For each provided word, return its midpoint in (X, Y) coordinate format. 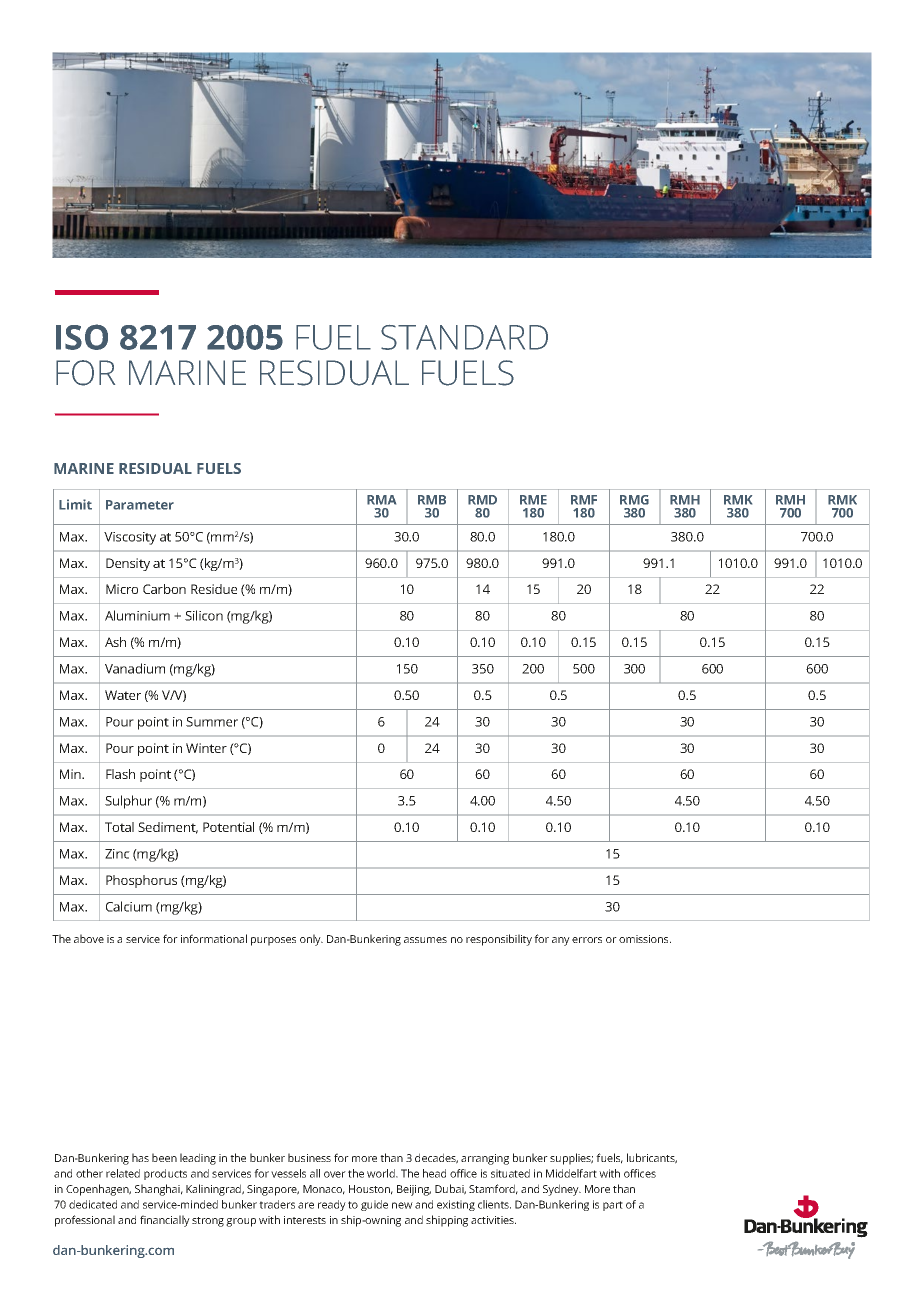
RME (533, 500)
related (123, 1173)
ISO (82, 337)
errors (587, 940)
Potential (228, 827)
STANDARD (464, 337)
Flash (120, 774)
